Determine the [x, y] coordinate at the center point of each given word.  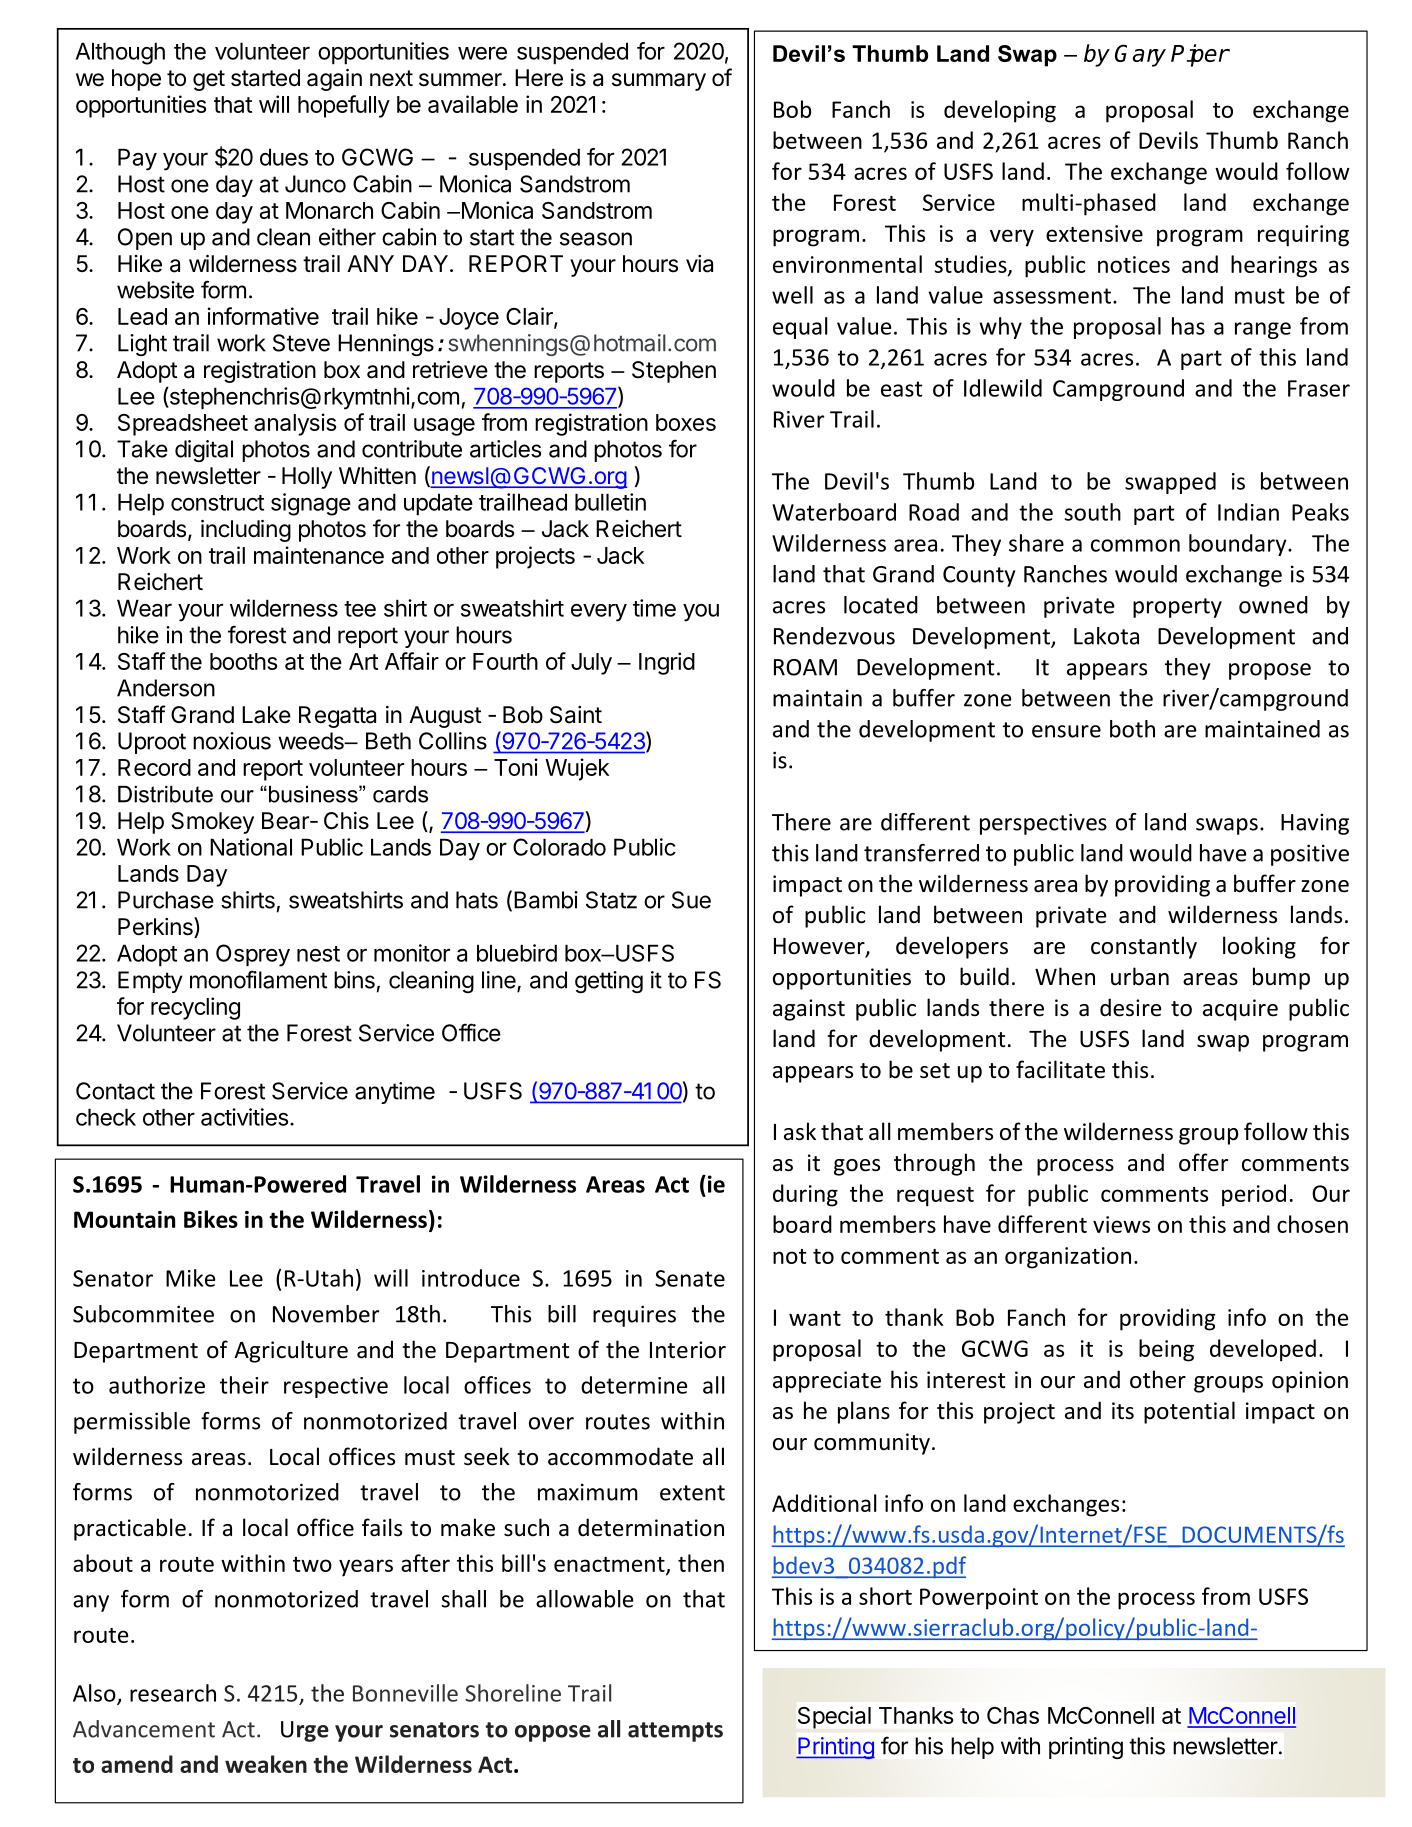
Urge [305, 1731]
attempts [675, 1732]
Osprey [253, 955]
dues [284, 157]
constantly [1144, 947]
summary [659, 82]
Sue [691, 900]
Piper [1200, 55]
